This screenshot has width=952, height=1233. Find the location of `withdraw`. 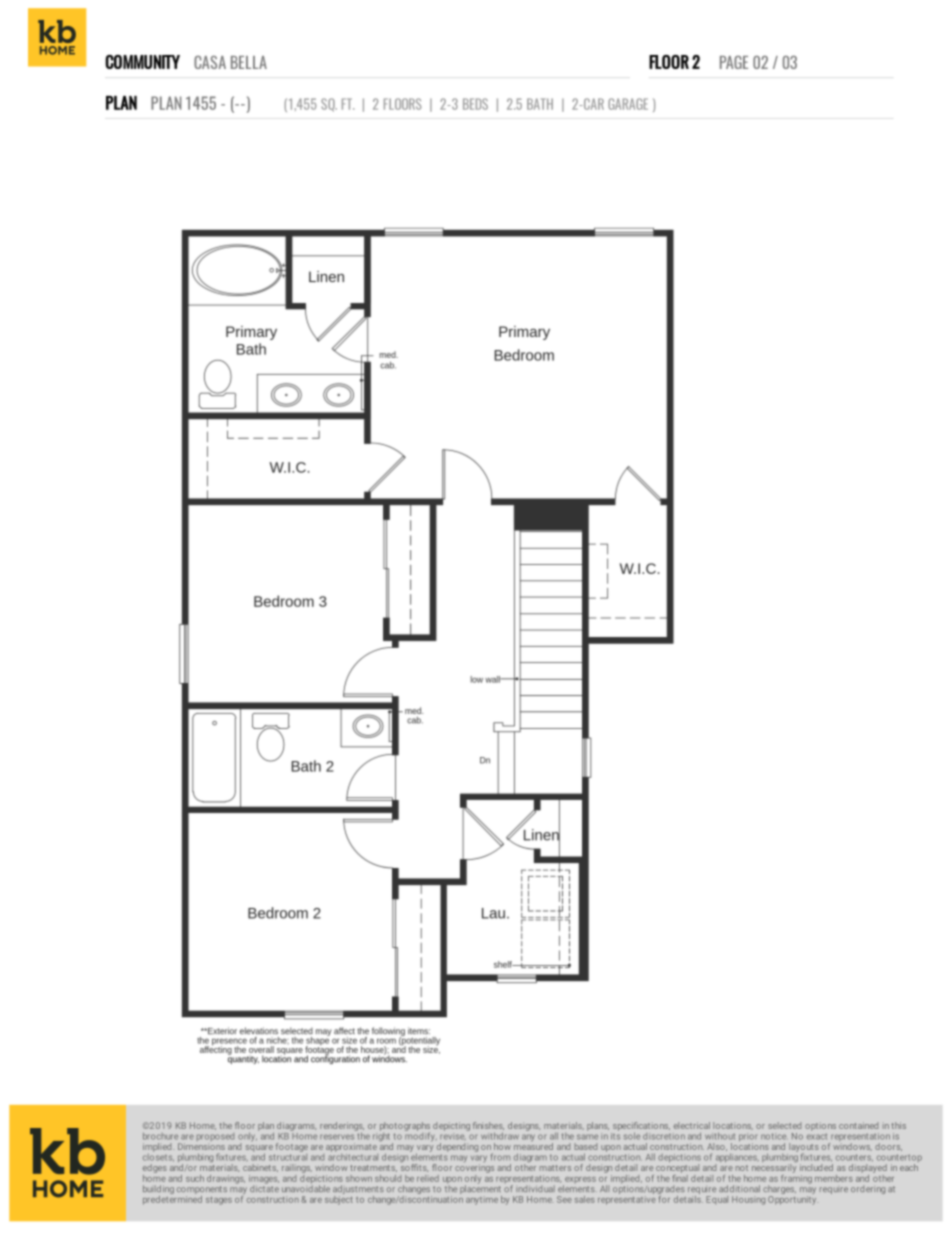

withdraw is located at coordinates (500, 1136).
